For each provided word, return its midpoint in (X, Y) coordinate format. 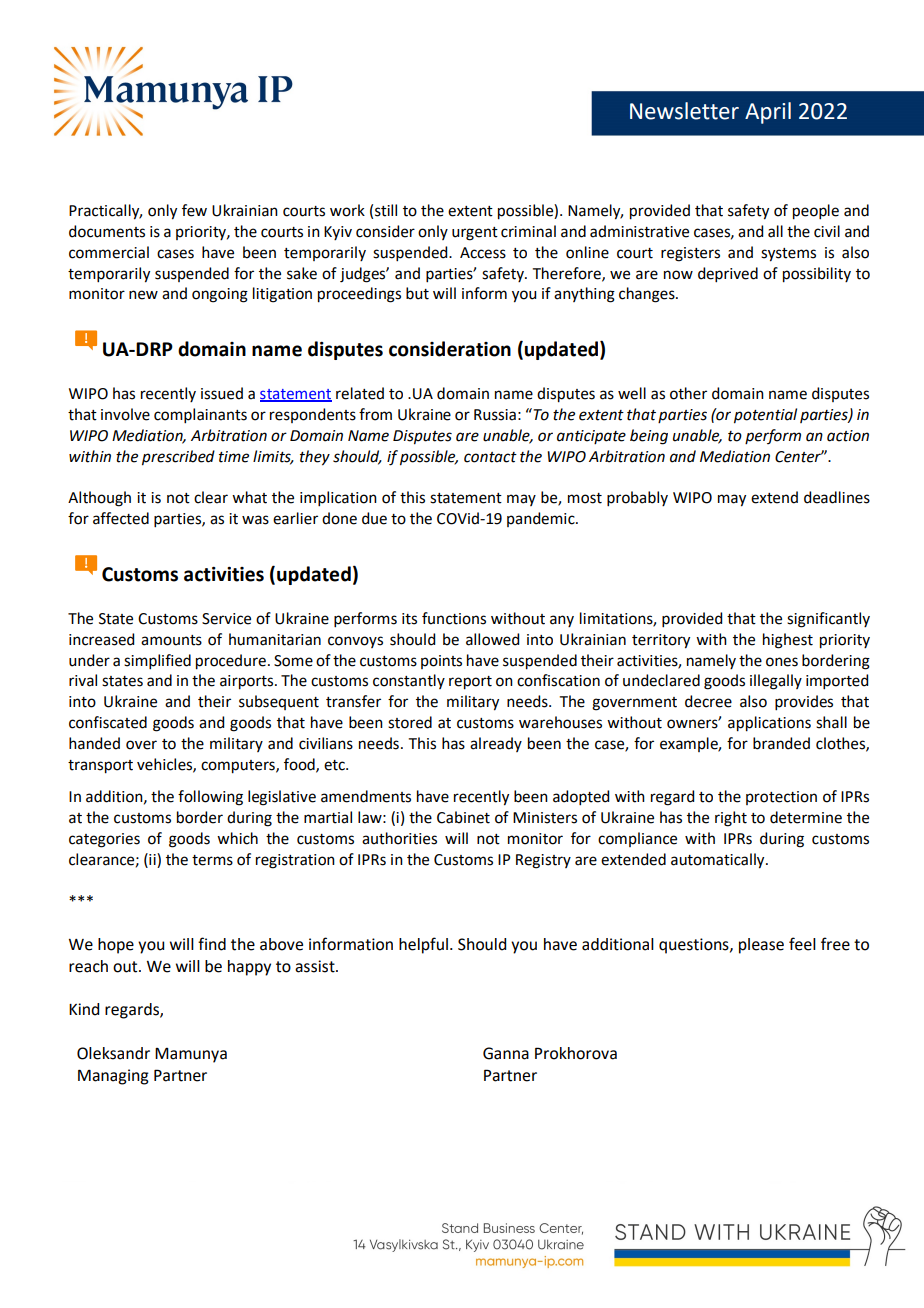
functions (454, 618)
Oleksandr (113, 1053)
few (194, 210)
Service (226, 619)
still (386, 210)
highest (788, 641)
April (768, 113)
